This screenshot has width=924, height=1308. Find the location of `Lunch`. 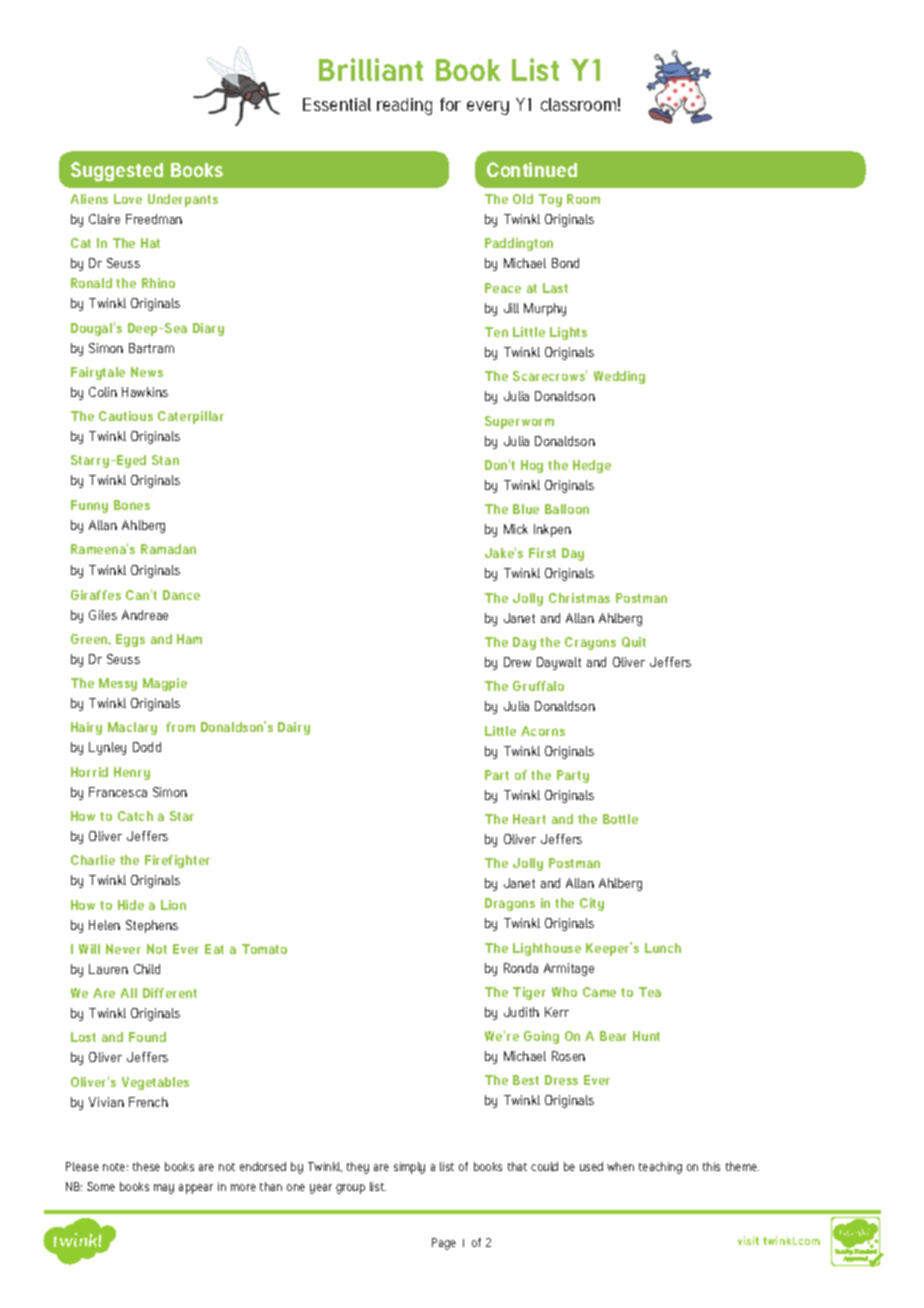

Lunch is located at coordinates (663, 948).
